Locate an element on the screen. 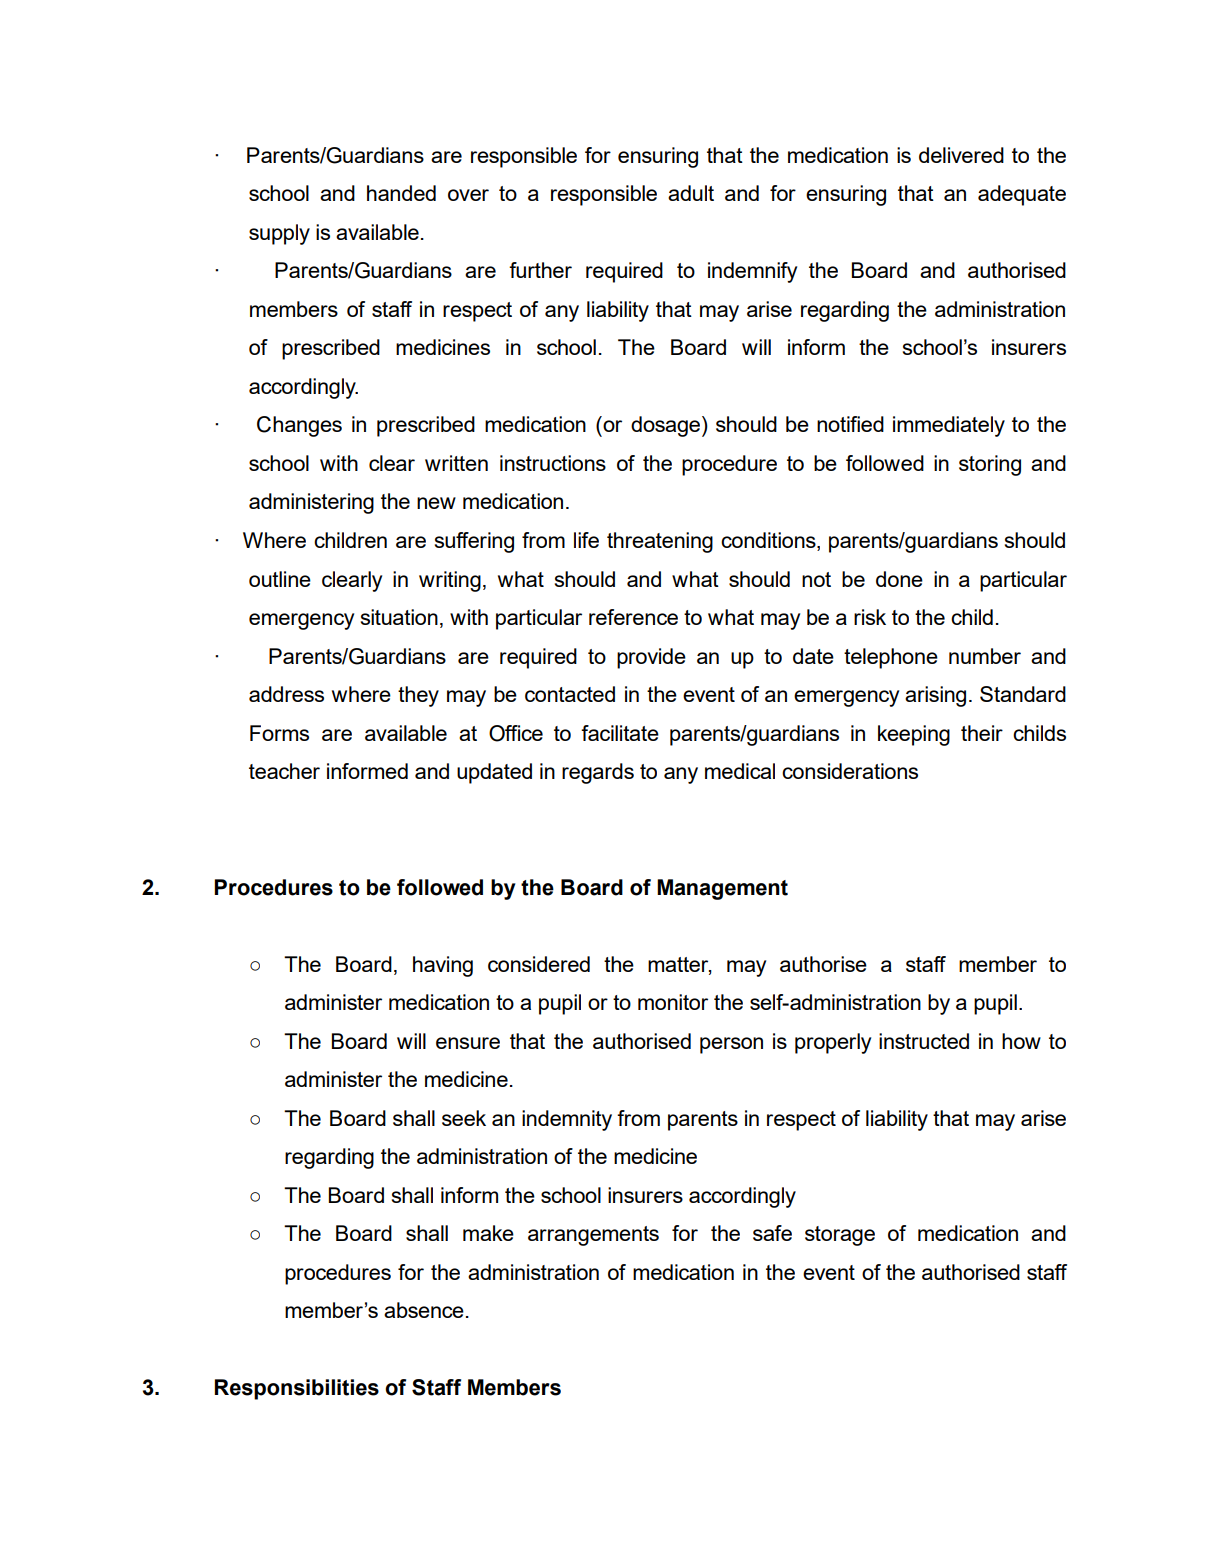 This screenshot has height=1564, width=1209. absence is located at coordinates (424, 1310).
